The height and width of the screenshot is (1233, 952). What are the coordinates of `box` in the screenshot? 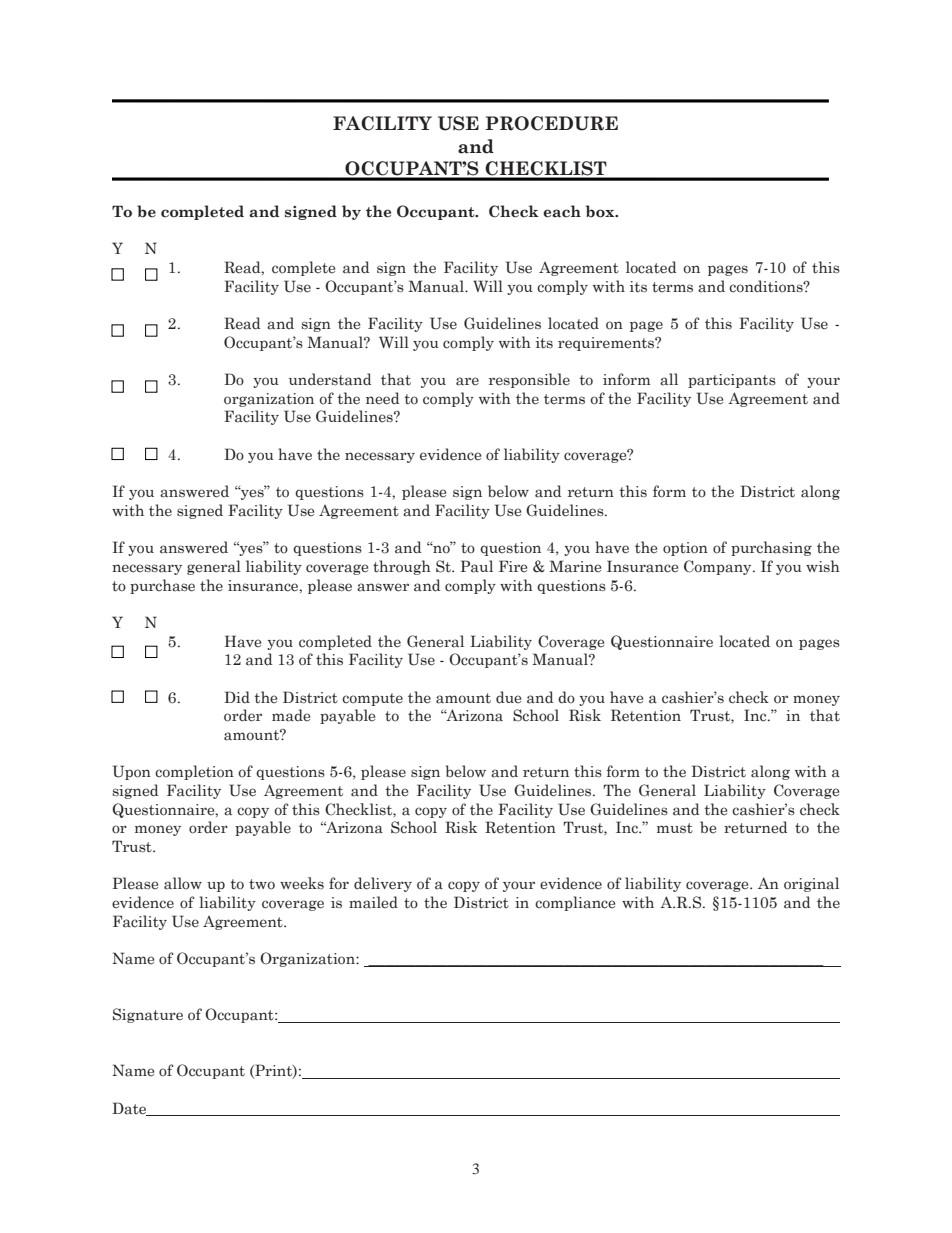 It's located at (601, 211).
